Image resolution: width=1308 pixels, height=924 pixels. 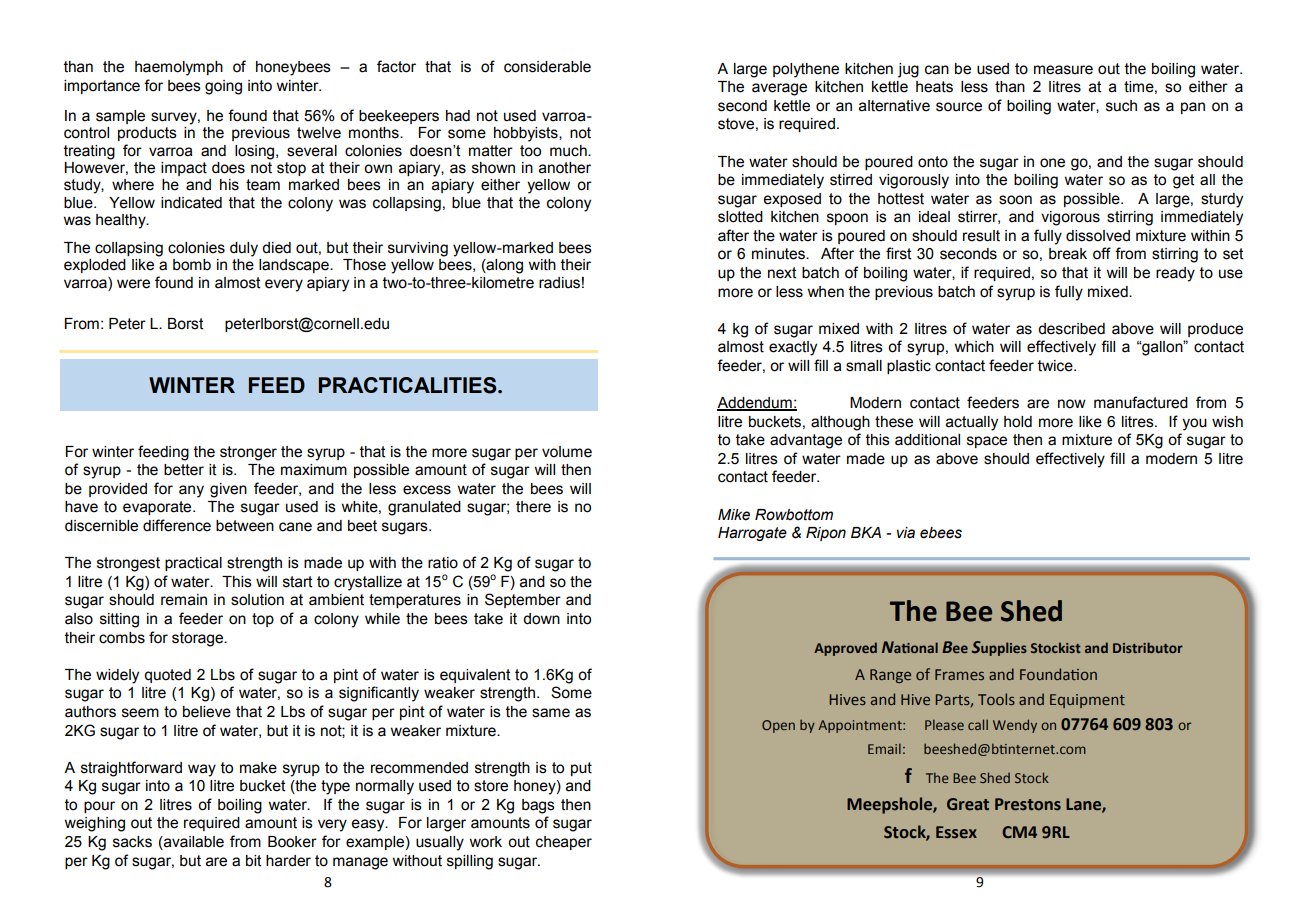 What do you see at coordinates (793, 348) in the screenshot?
I see `exactly` at bounding box center [793, 348].
